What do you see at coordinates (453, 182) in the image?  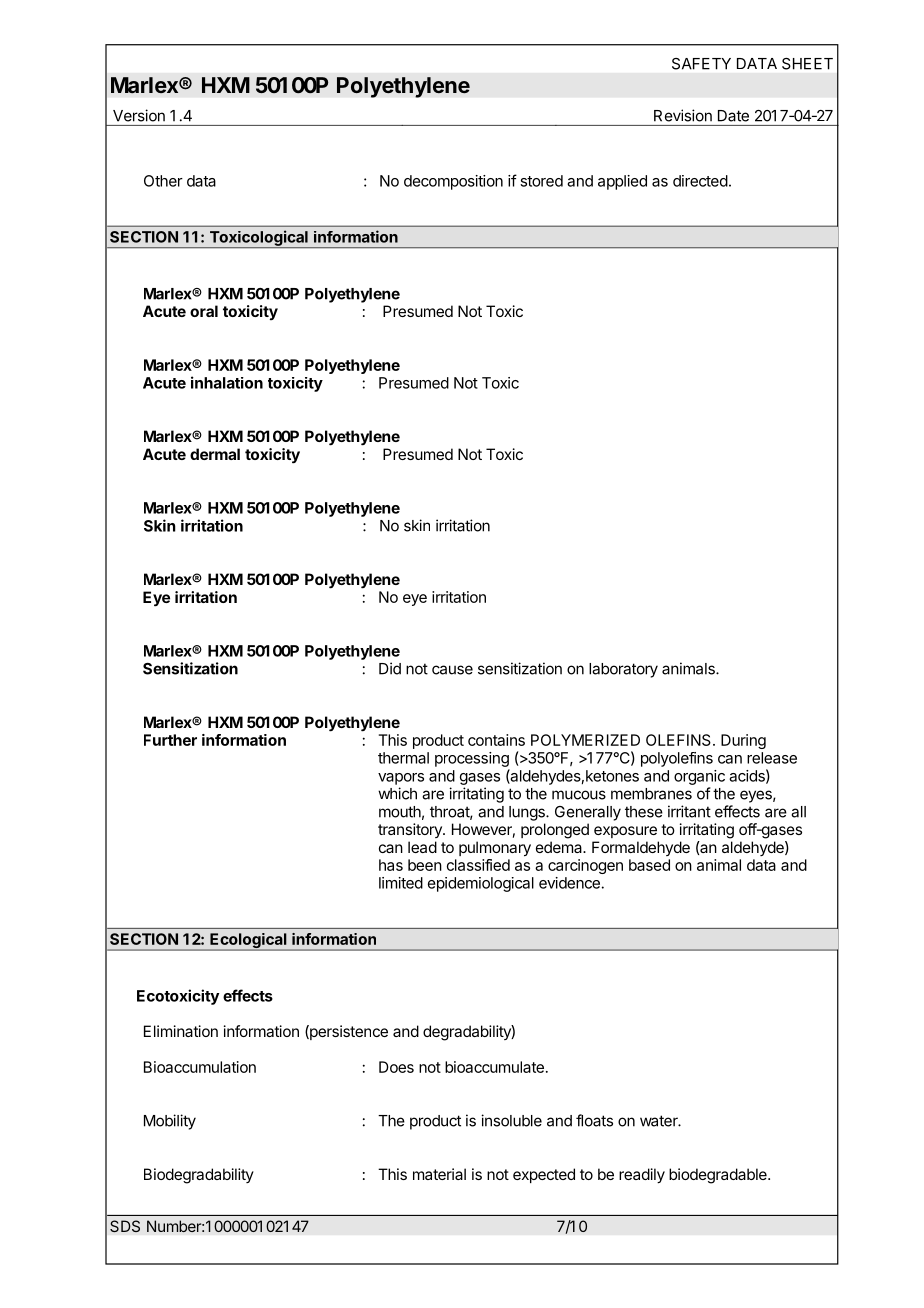 I see `decomposition` at bounding box center [453, 182].
